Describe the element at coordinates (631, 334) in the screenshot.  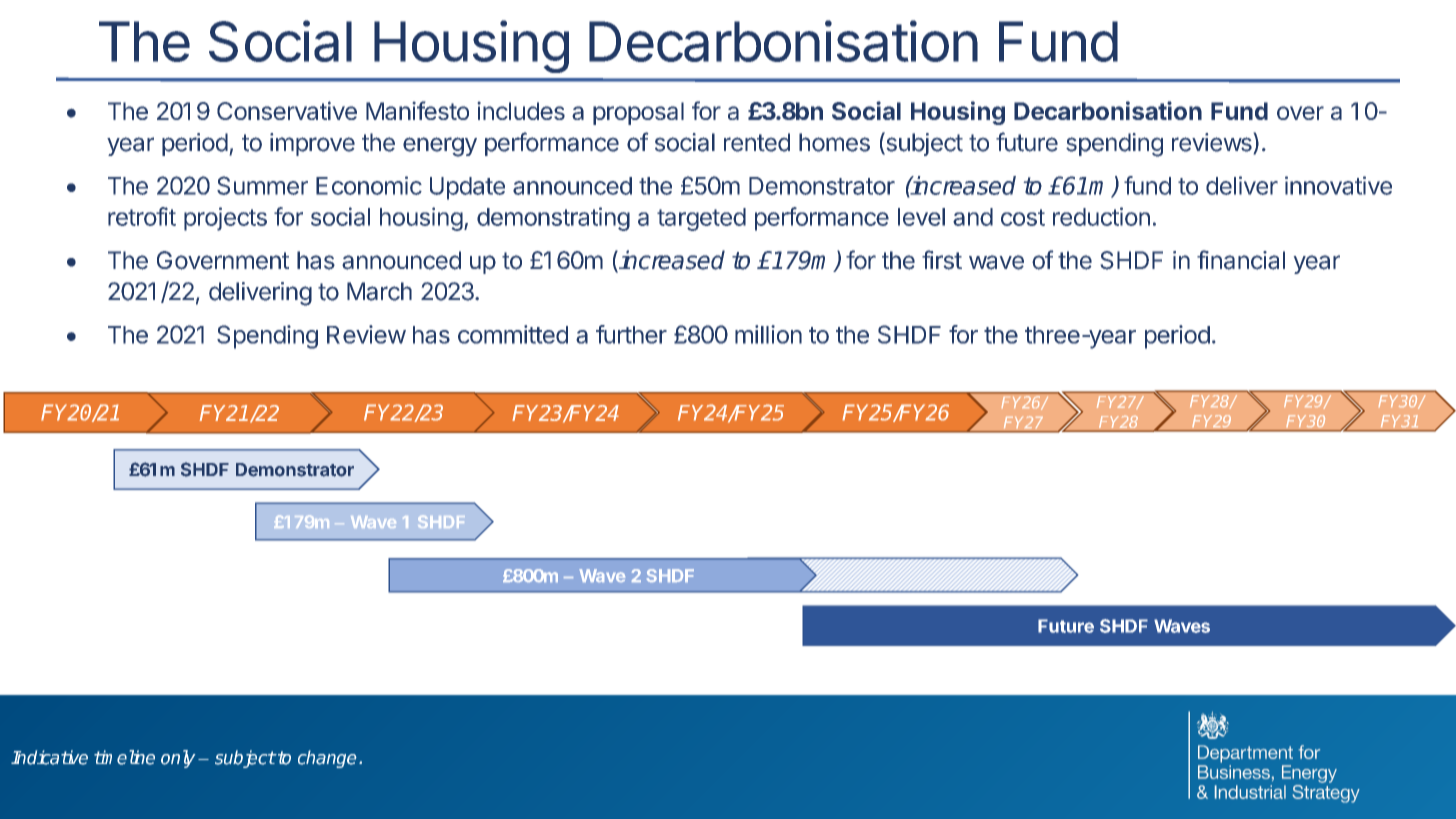
I see `further` at that location.
